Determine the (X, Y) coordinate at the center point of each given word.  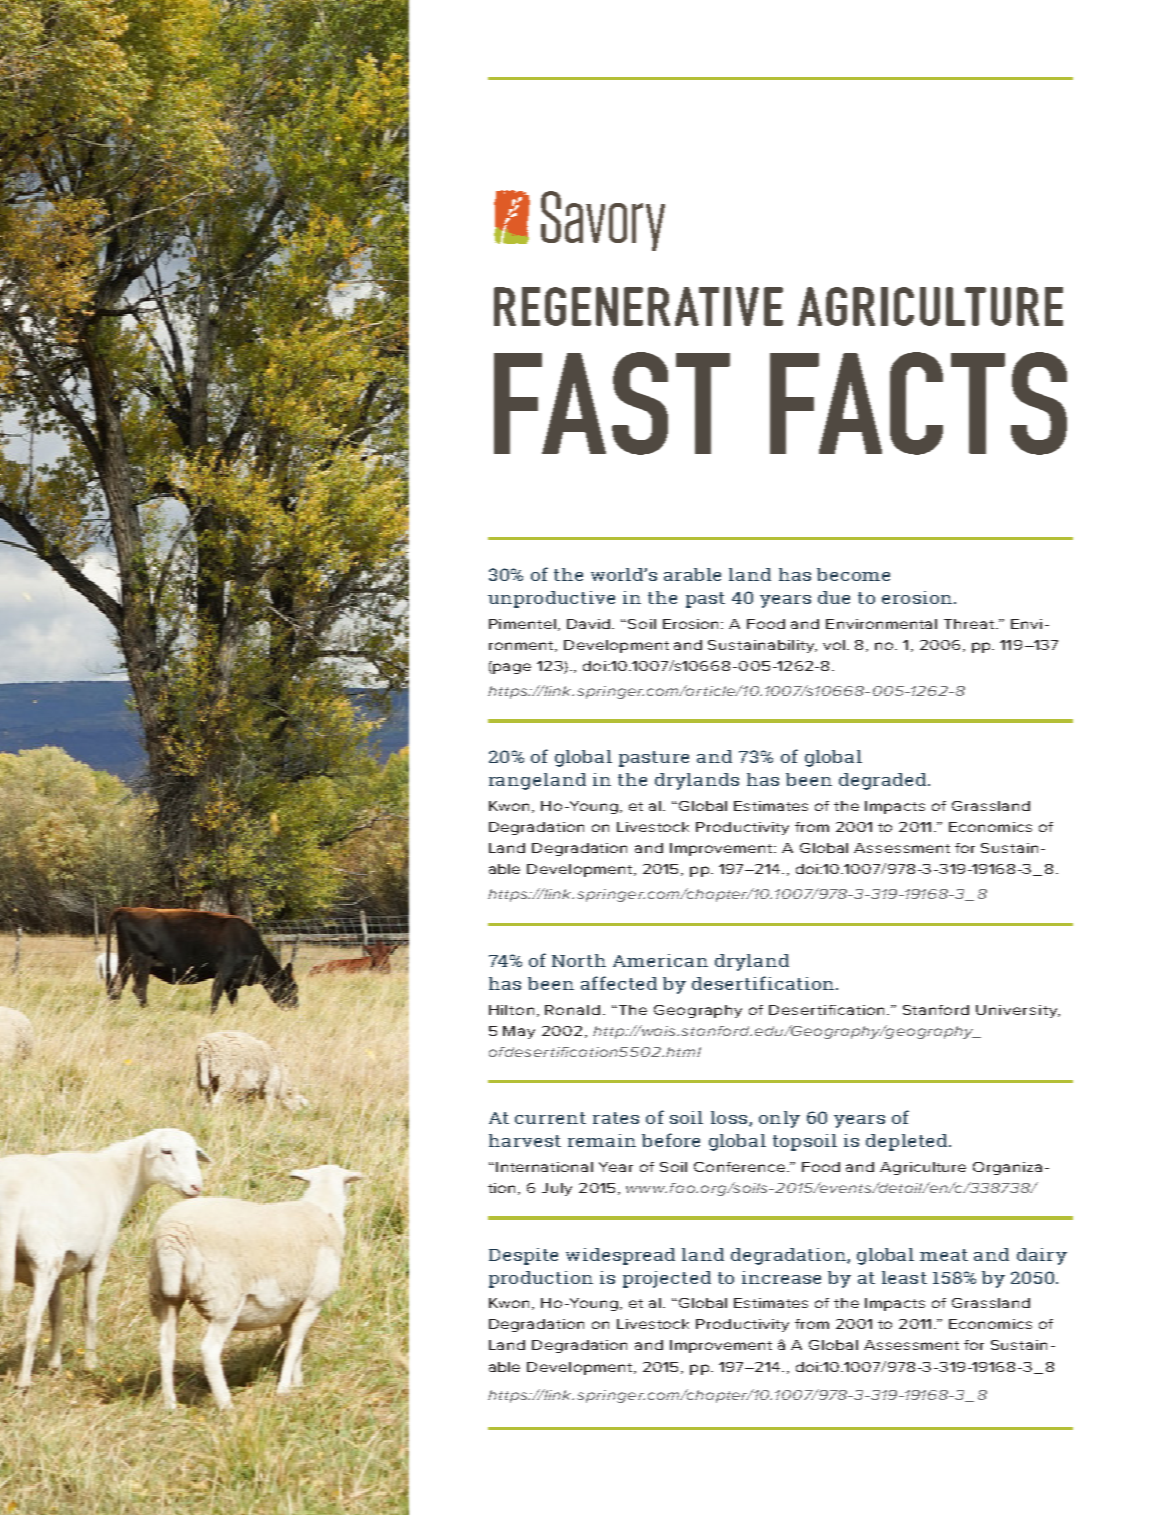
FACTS (918, 403)
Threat (970, 624)
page (512, 668)
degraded (882, 781)
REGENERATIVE (638, 306)
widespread (620, 1256)
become (853, 574)
